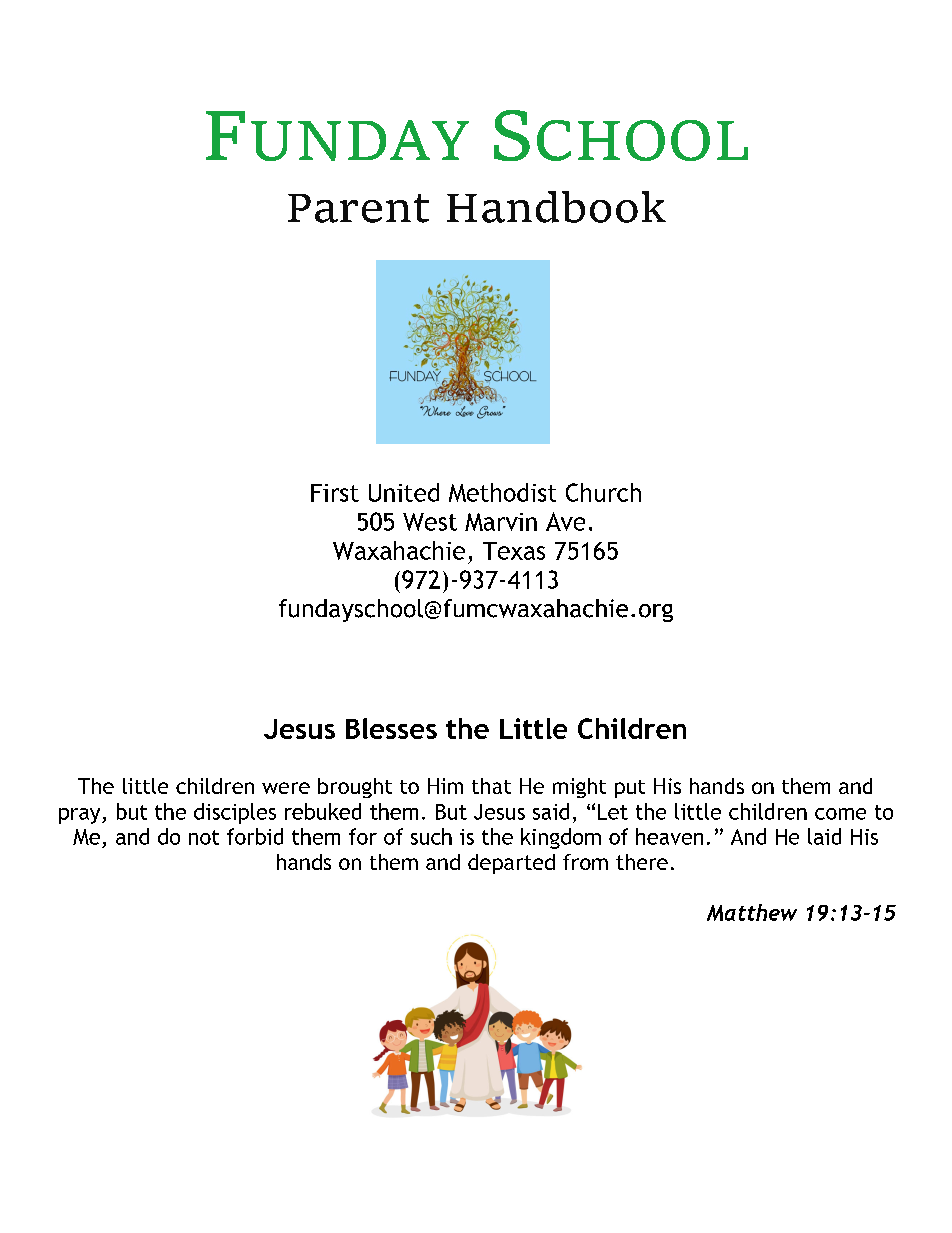 The height and width of the screenshot is (1233, 952). Describe the element at coordinates (514, 551) in the screenshot. I see `Texas` at that location.
